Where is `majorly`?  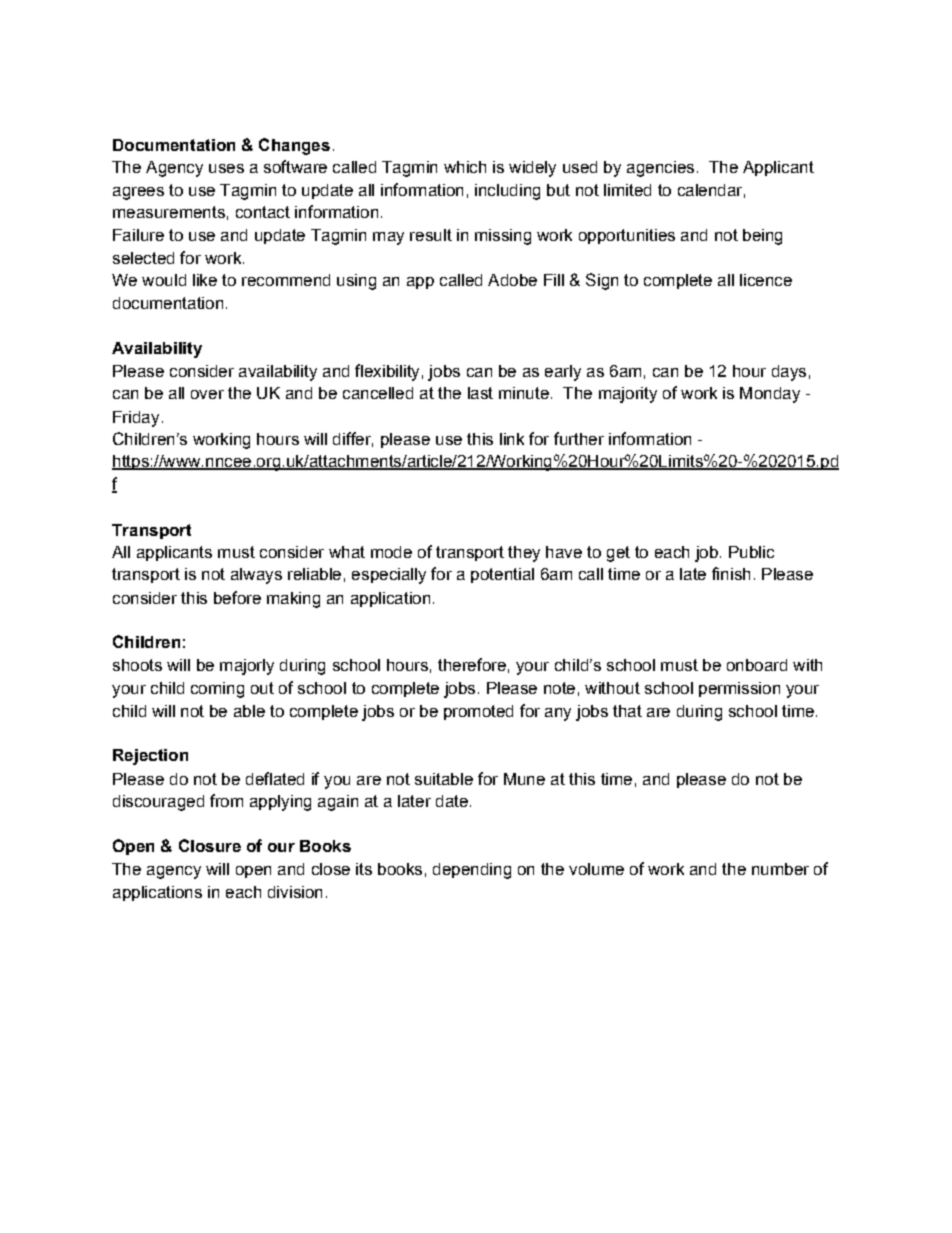 majorly is located at coordinates (247, 667).
